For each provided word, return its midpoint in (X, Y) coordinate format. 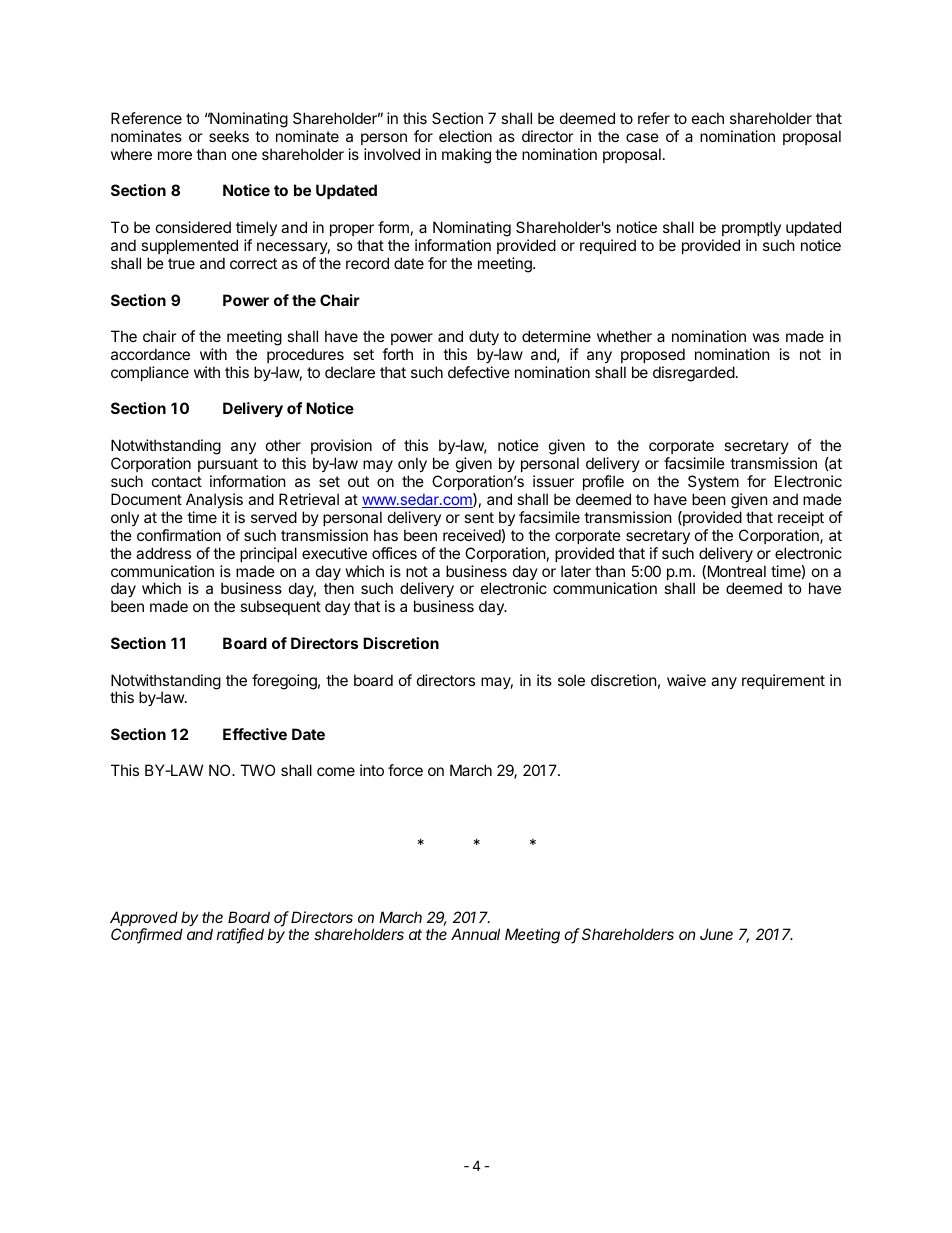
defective (479, 372)
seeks (229, 136)
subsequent (280, 607)
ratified (240, 936)
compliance (150, 373)
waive (686, 680)
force (405, 770)
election (465, 136)
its (544, 680)
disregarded (694, 374)
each (708, 118)
